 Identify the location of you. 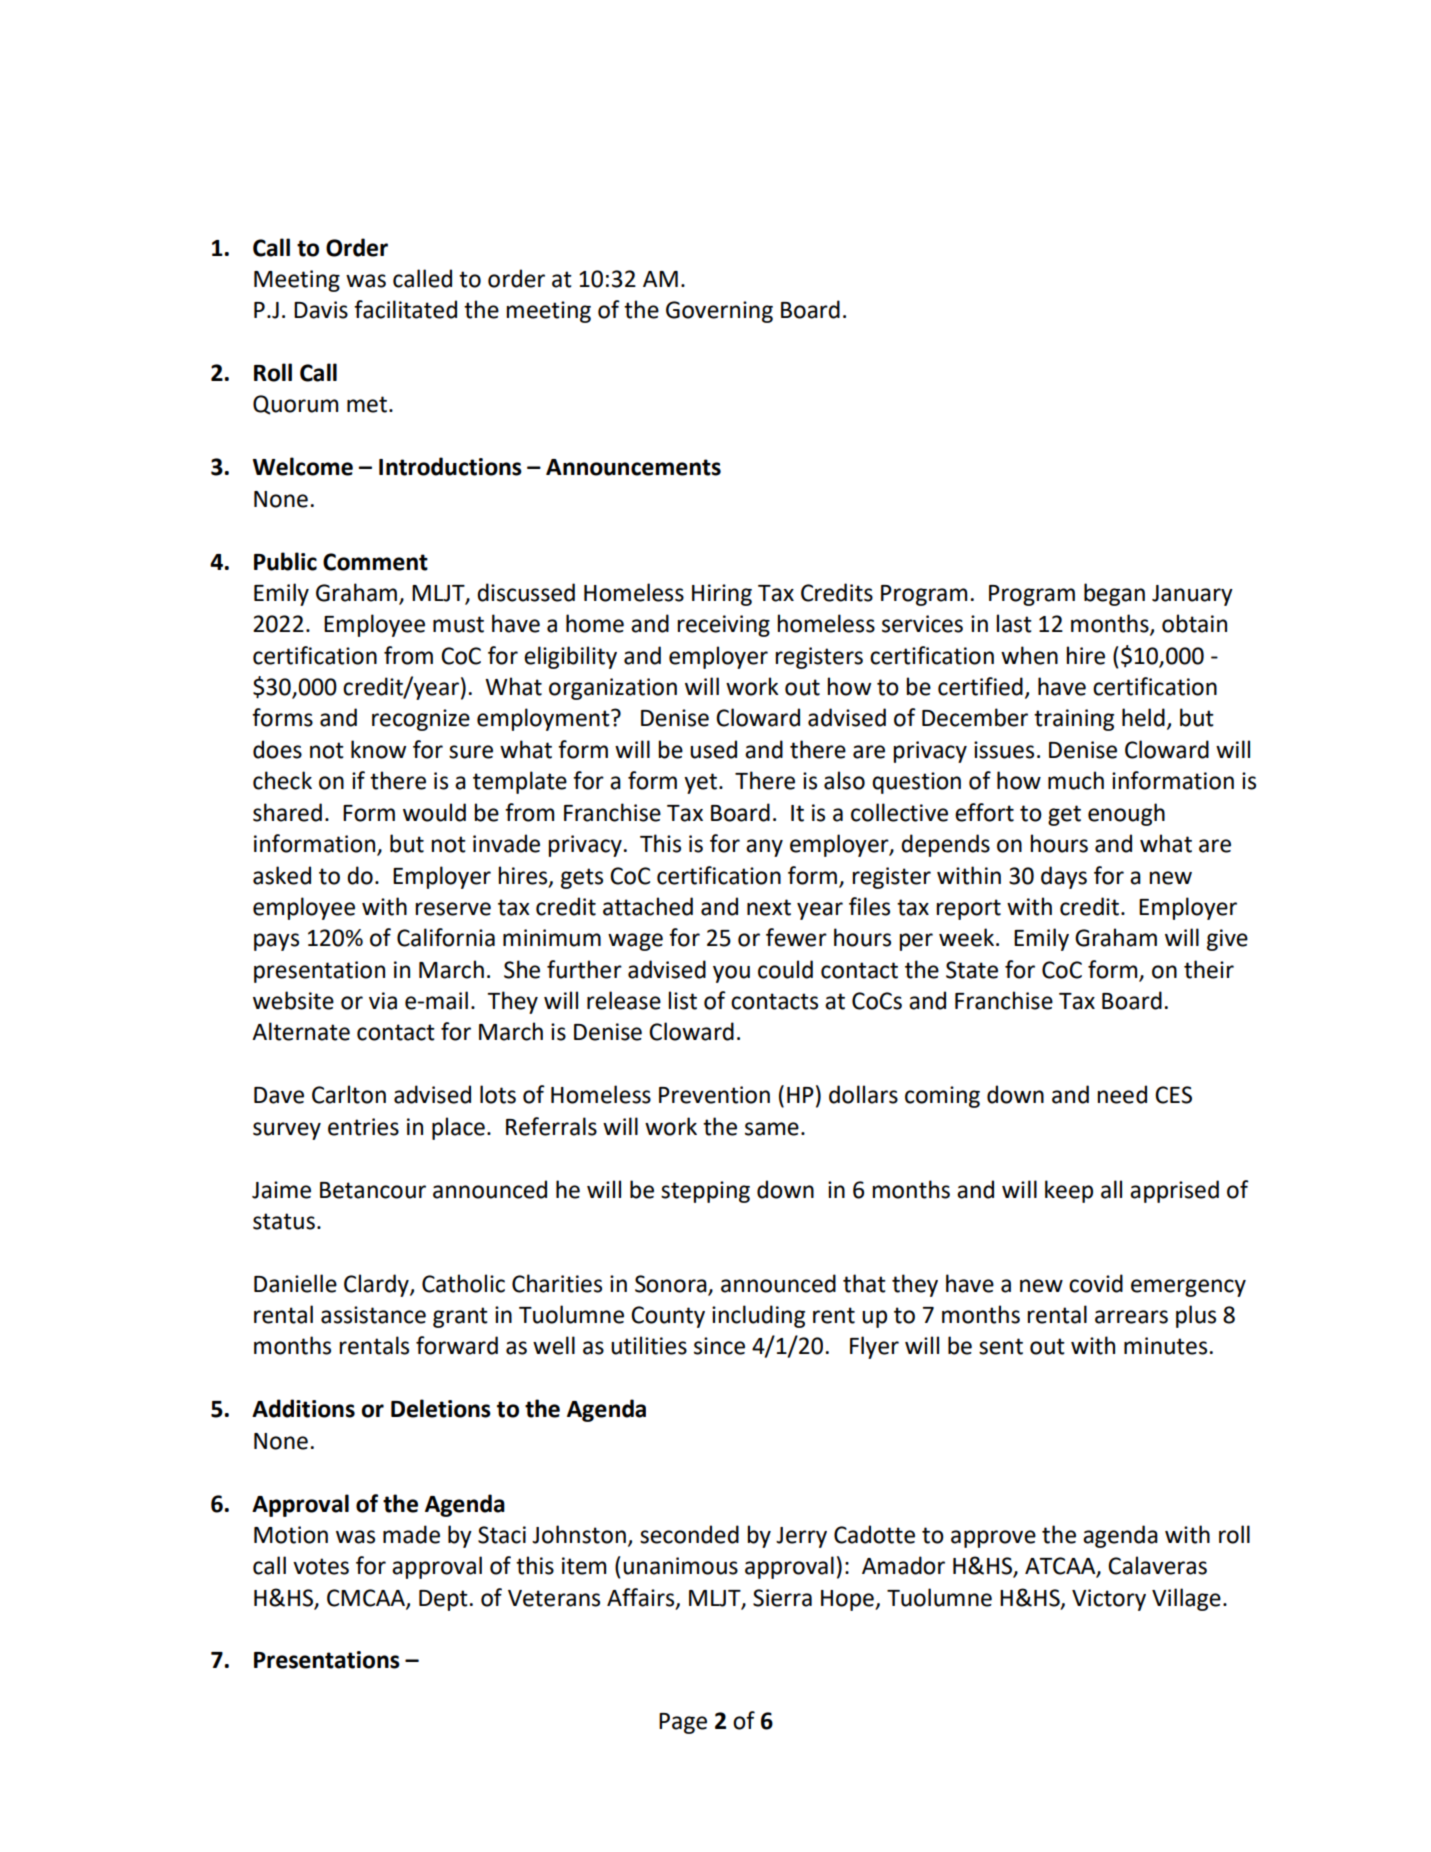
(731, 974).
